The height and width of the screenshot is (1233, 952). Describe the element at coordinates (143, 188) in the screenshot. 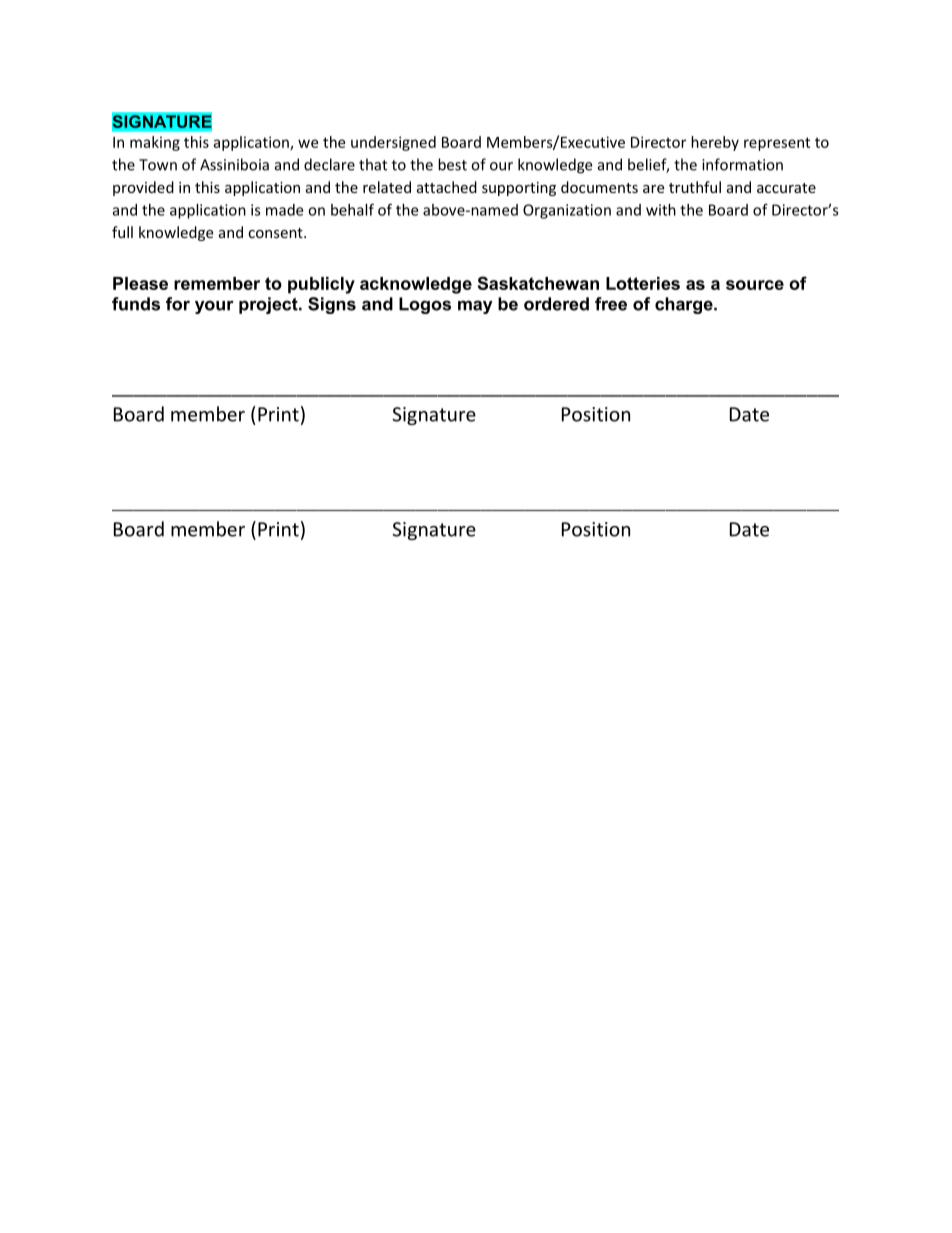

I see `provided` at that location.
